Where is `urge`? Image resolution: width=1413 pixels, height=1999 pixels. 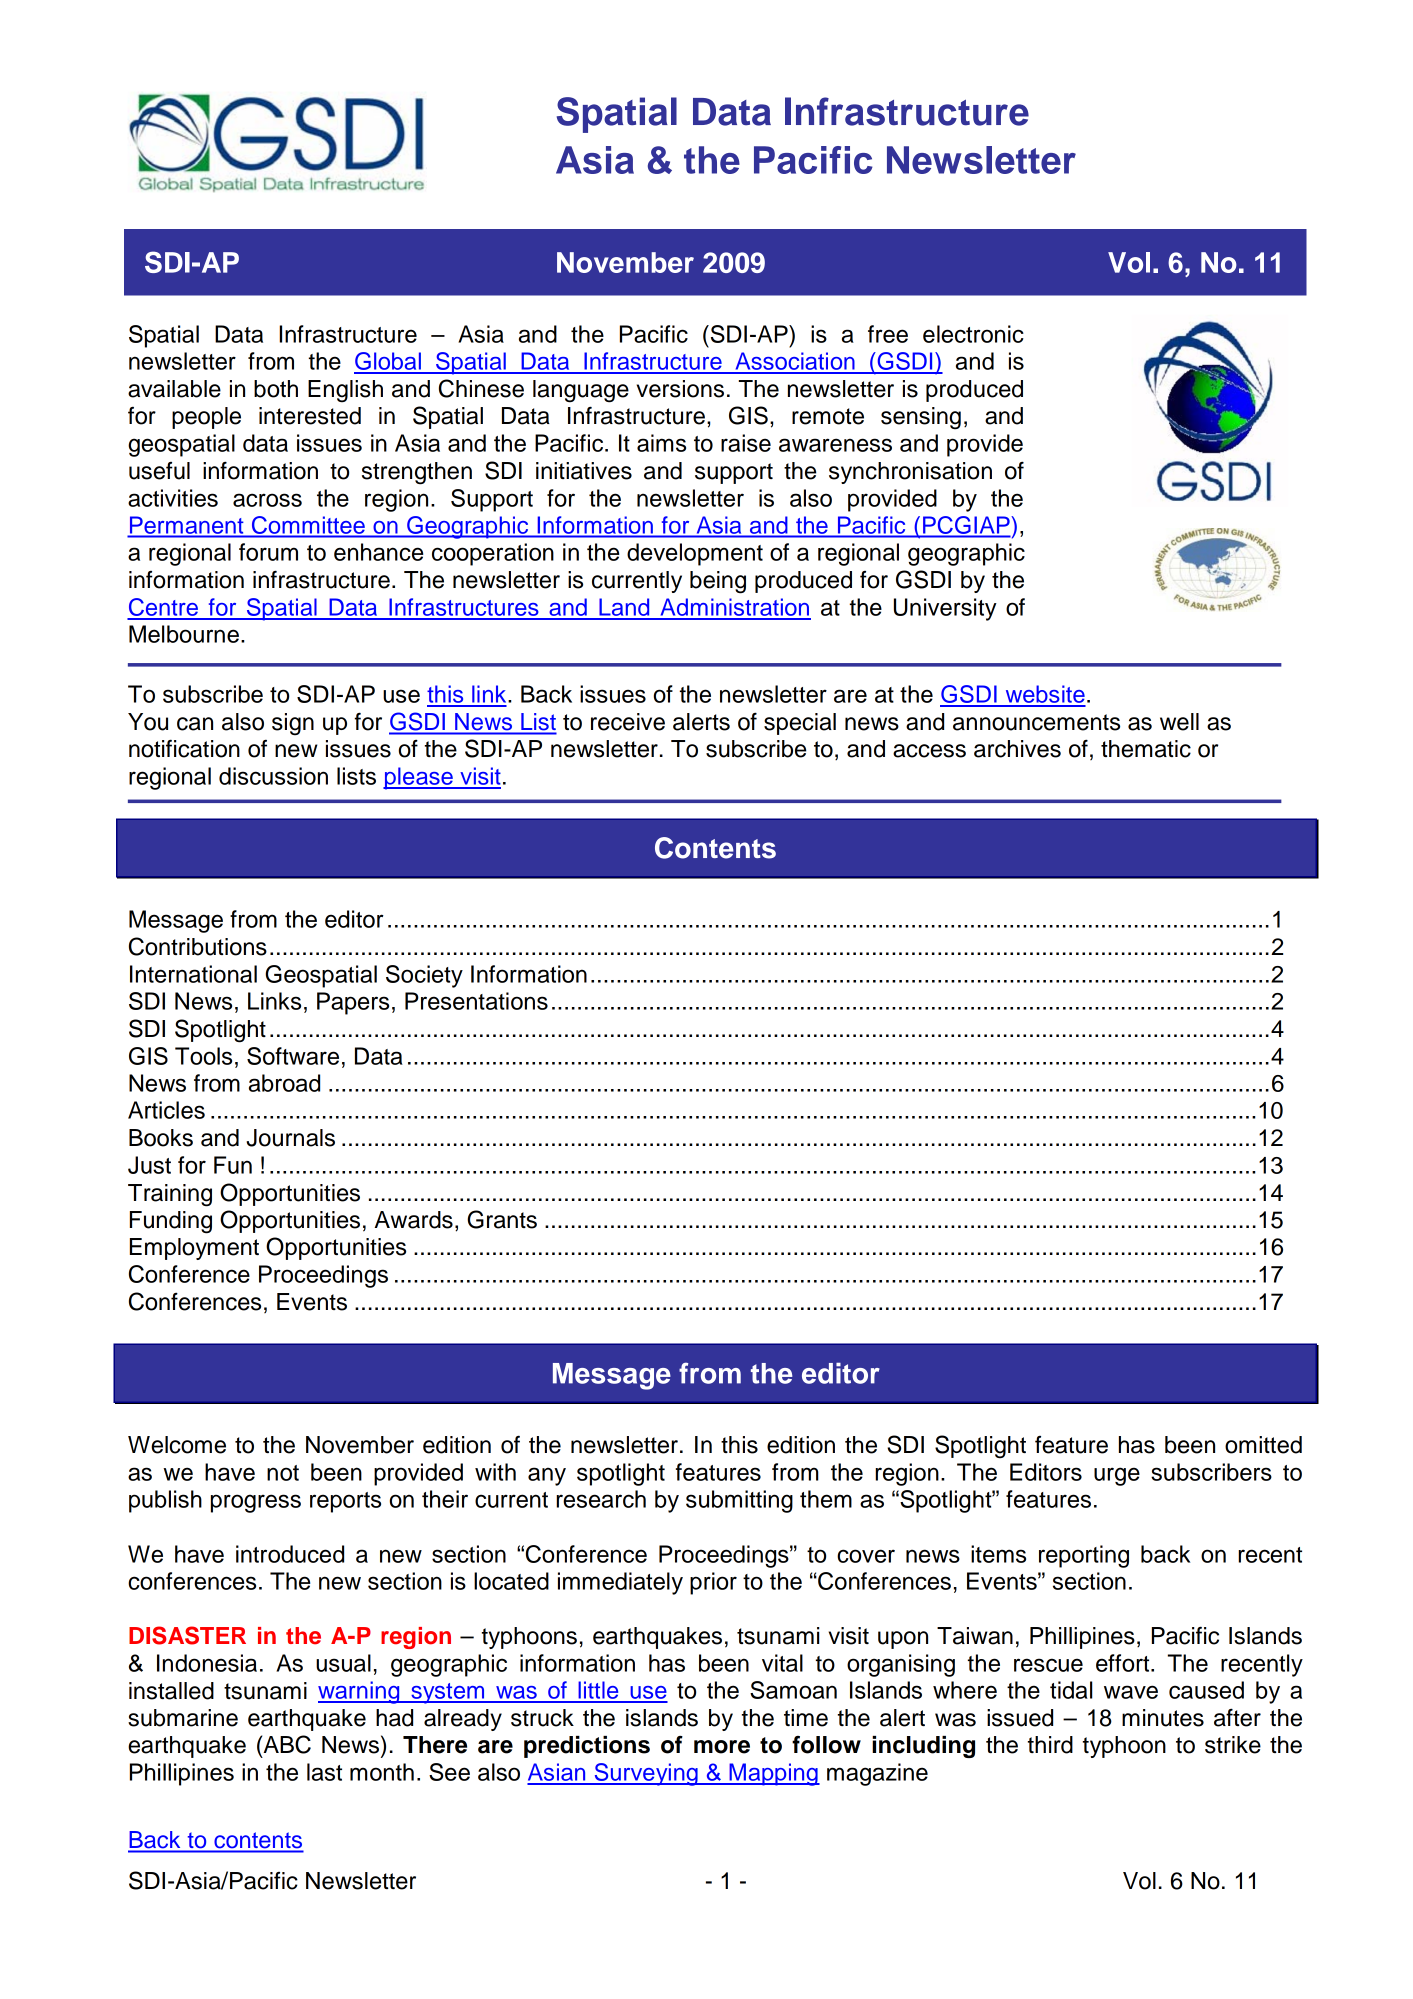
urge is located at coordinates (1117, 1476).
